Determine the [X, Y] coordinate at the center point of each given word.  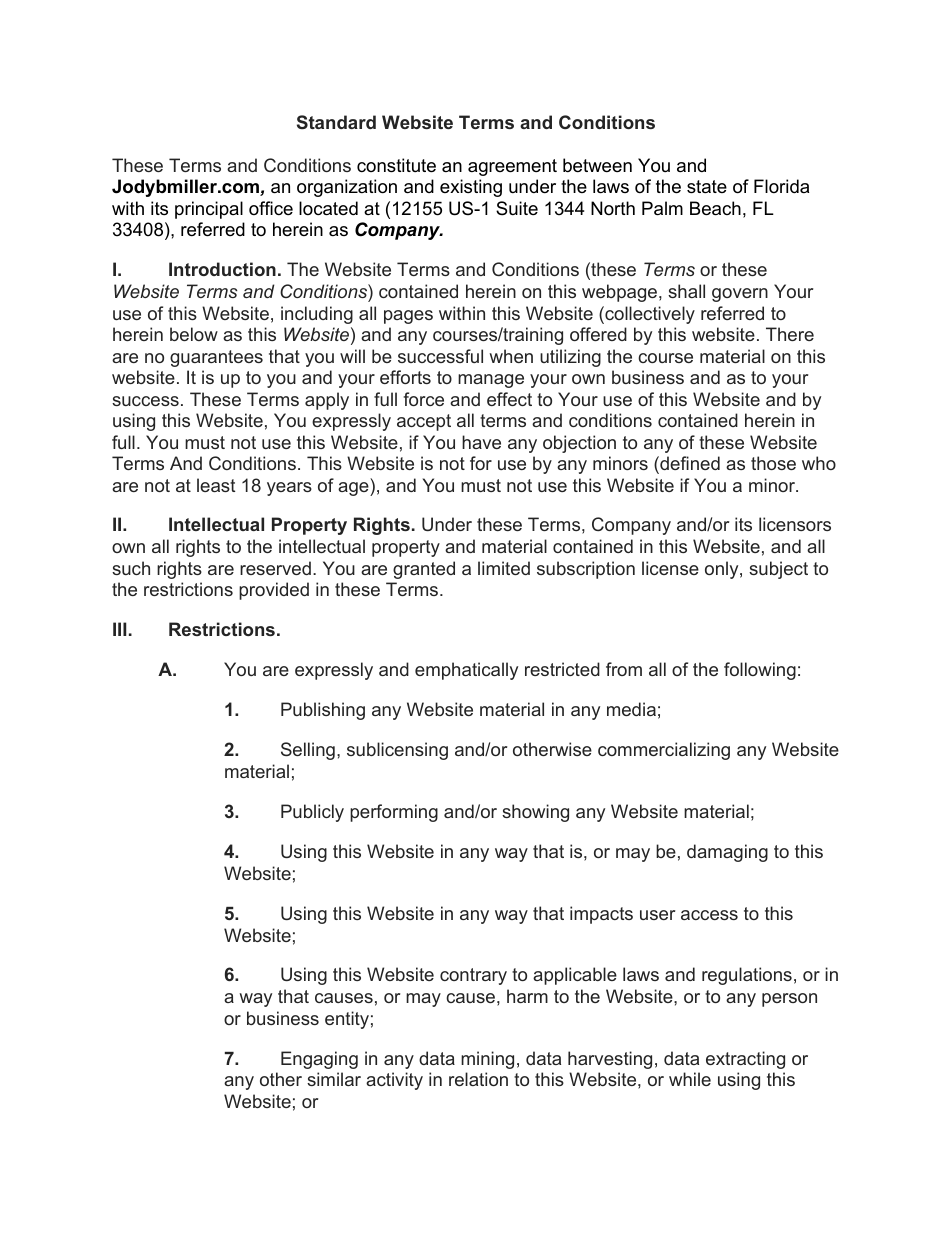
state [707, 187]
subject [778, 570]
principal [209, 210]
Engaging [319, 1060]
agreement [512, 167]
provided [274, 591]
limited [504, 568]
